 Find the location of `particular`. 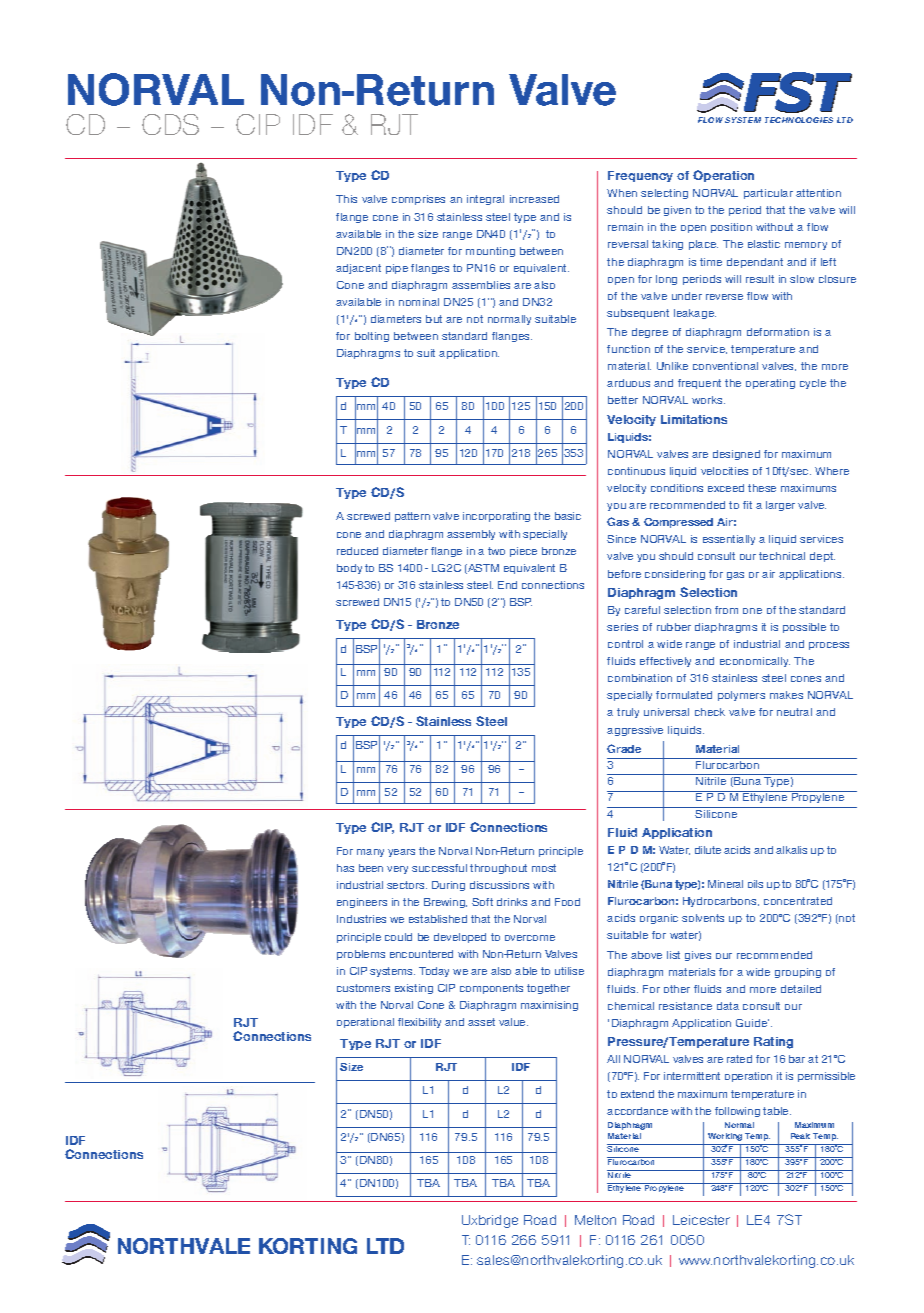

particular is located at coordinates (768, 194).
